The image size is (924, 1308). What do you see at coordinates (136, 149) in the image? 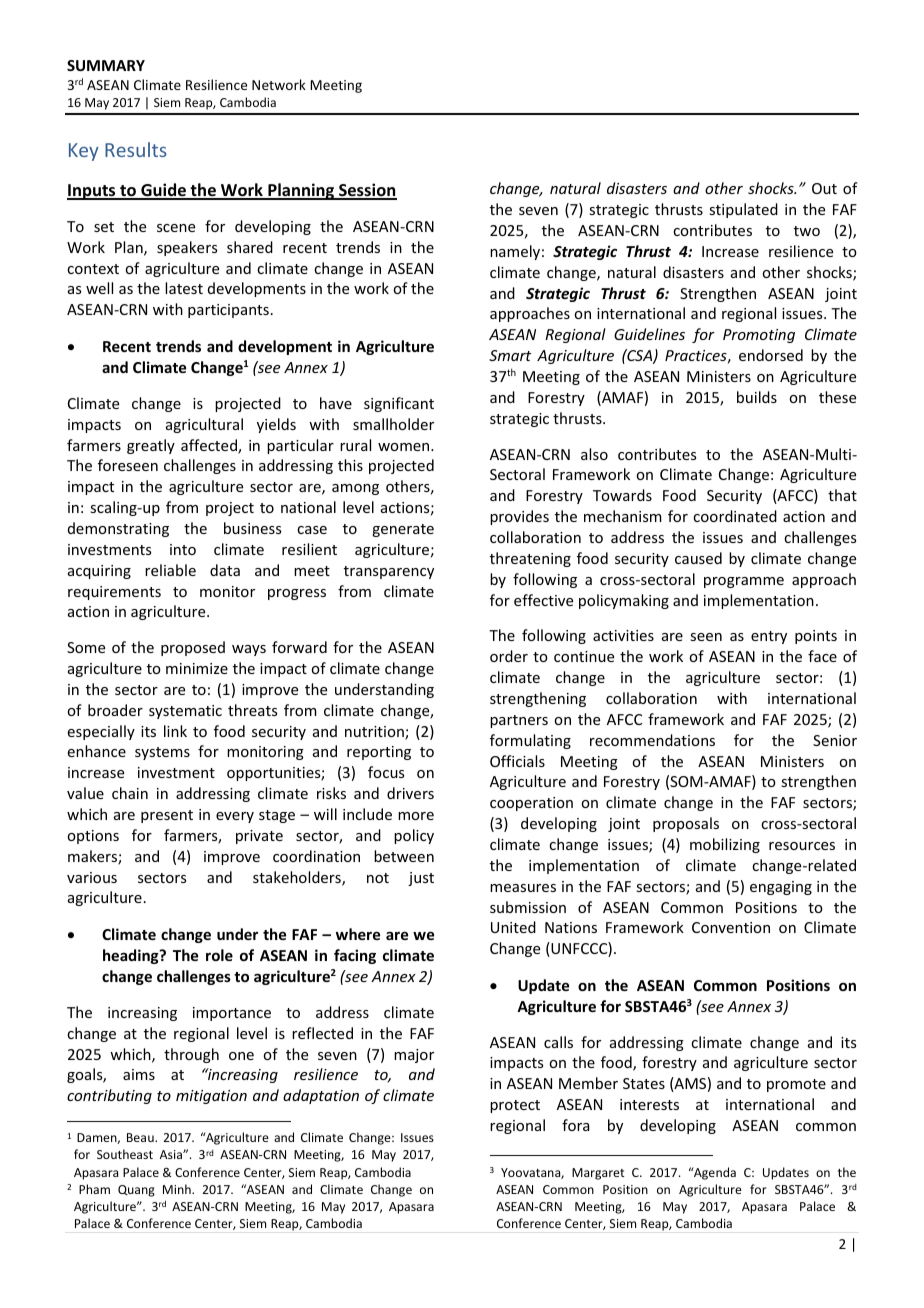
I see `Results` at bounding box center [136, 149].
